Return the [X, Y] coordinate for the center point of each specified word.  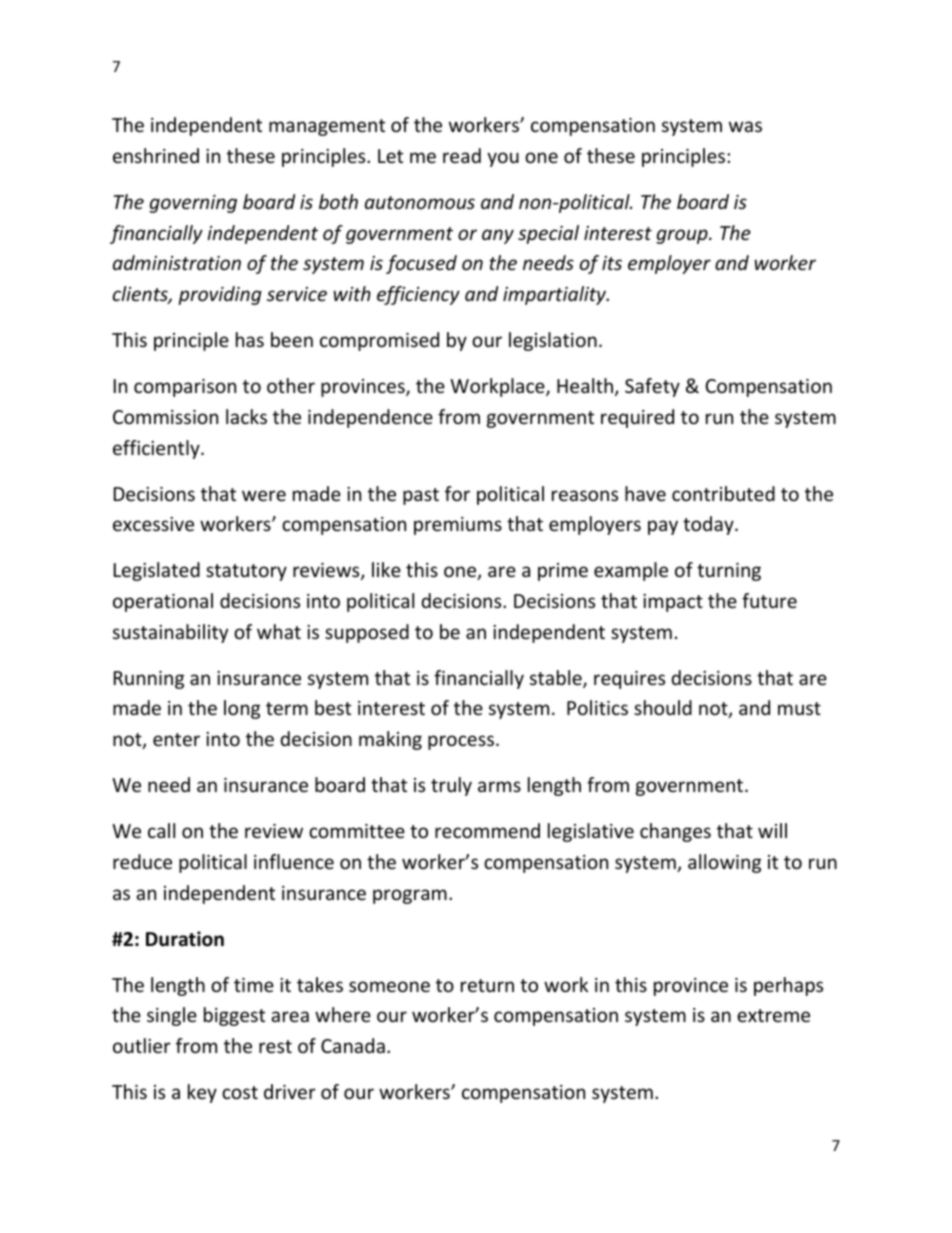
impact [673, 603]
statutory [246, 572]
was [745, 126]
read [462, 155]
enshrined [156, 155]
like [386, 569]
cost [240, 1092]
